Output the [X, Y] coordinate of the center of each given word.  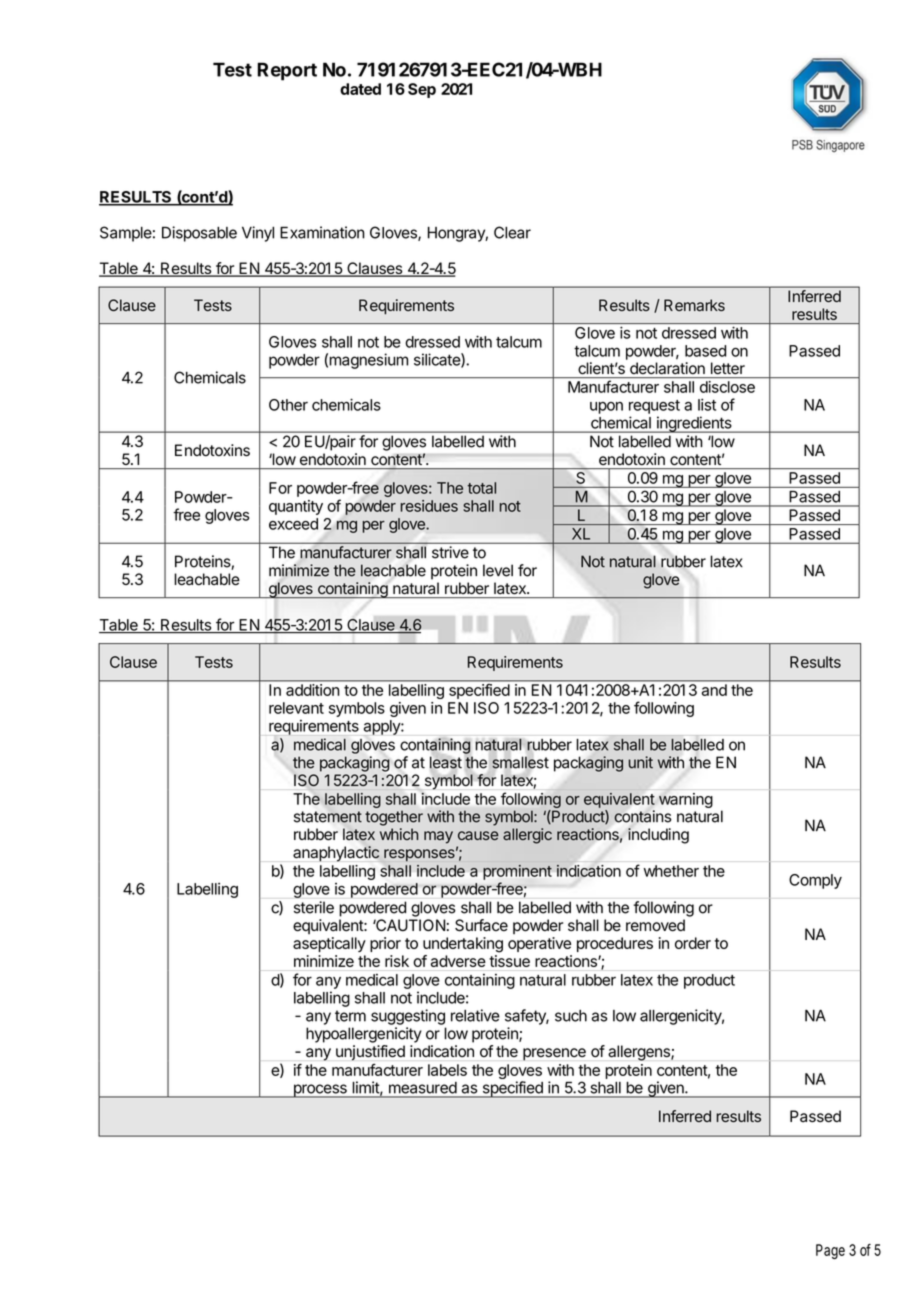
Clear [512, 232]
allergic [527, 836]
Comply [815, 881]
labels [447, 1070]
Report [287, 71]
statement [328, 817]
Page [830, 1251]
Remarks [694, 305]
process [320, 1091]
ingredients [694, 424]
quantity [296, 507]
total [482, 488]
